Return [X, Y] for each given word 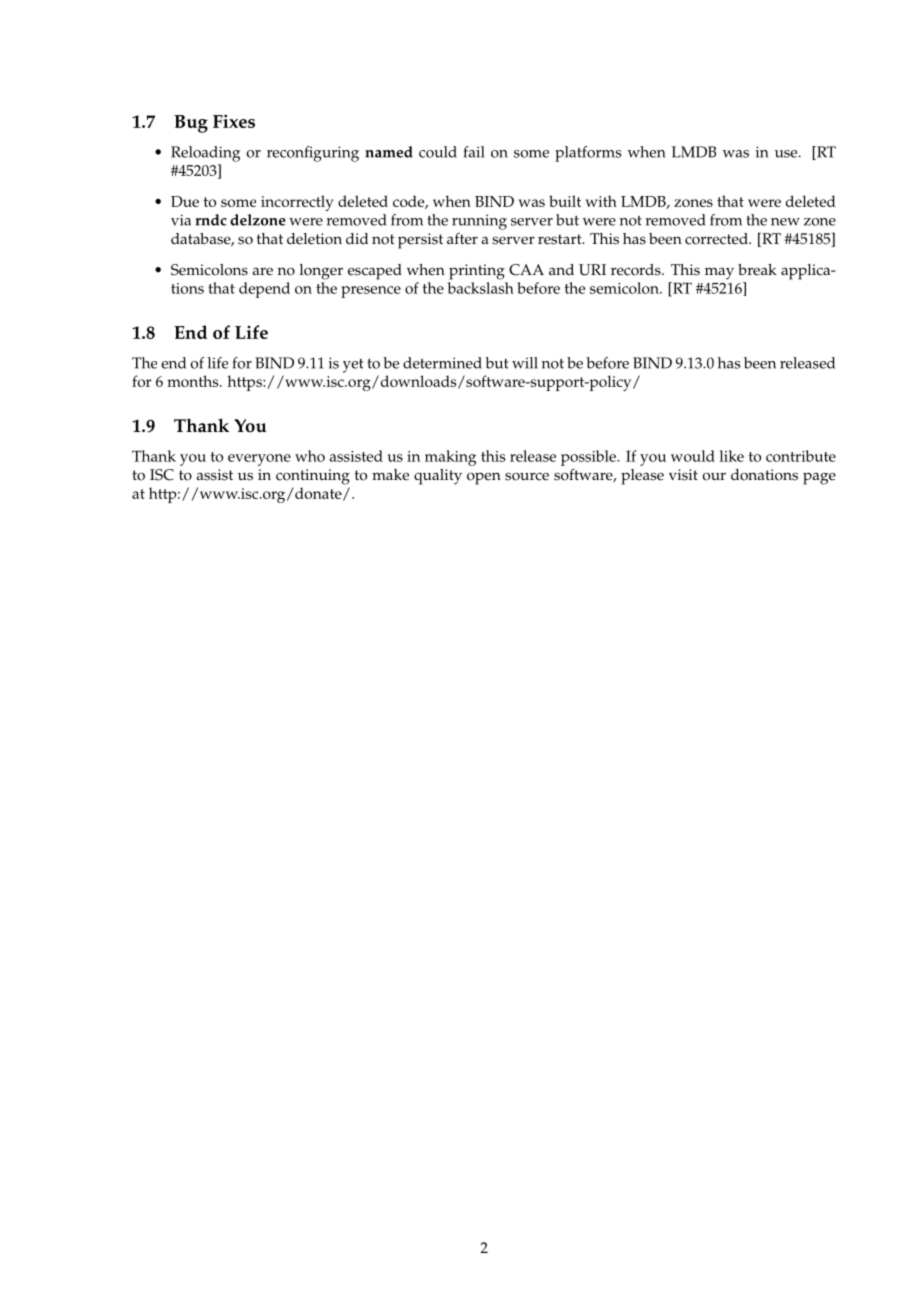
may [719, 273]
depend [264, 290]
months [194, 381]
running [479, 222]
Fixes [234, 121]
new [785, 222]
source [527, 476]
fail [474, 152]
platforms [588, 154]
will [525, 363]
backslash [481, 288]
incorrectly [297, 203]
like [731, 456]
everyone [259, 460]
